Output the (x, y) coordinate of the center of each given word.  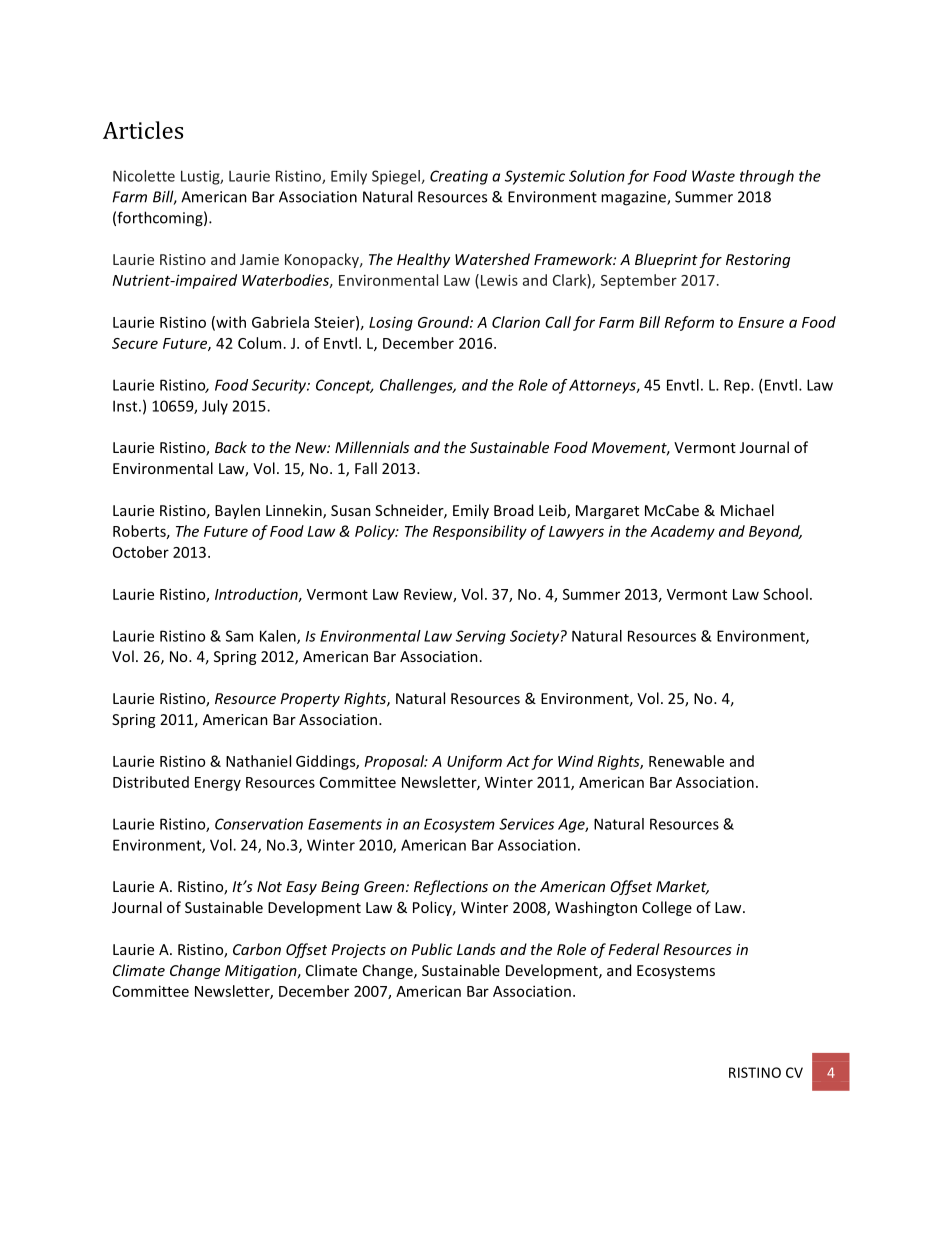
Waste (713, 176)
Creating (459, 177)
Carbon (257, 949)
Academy (682, 532)
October (141, 552)
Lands (476, 949)
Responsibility (480, 532)
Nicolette (144, 176)
